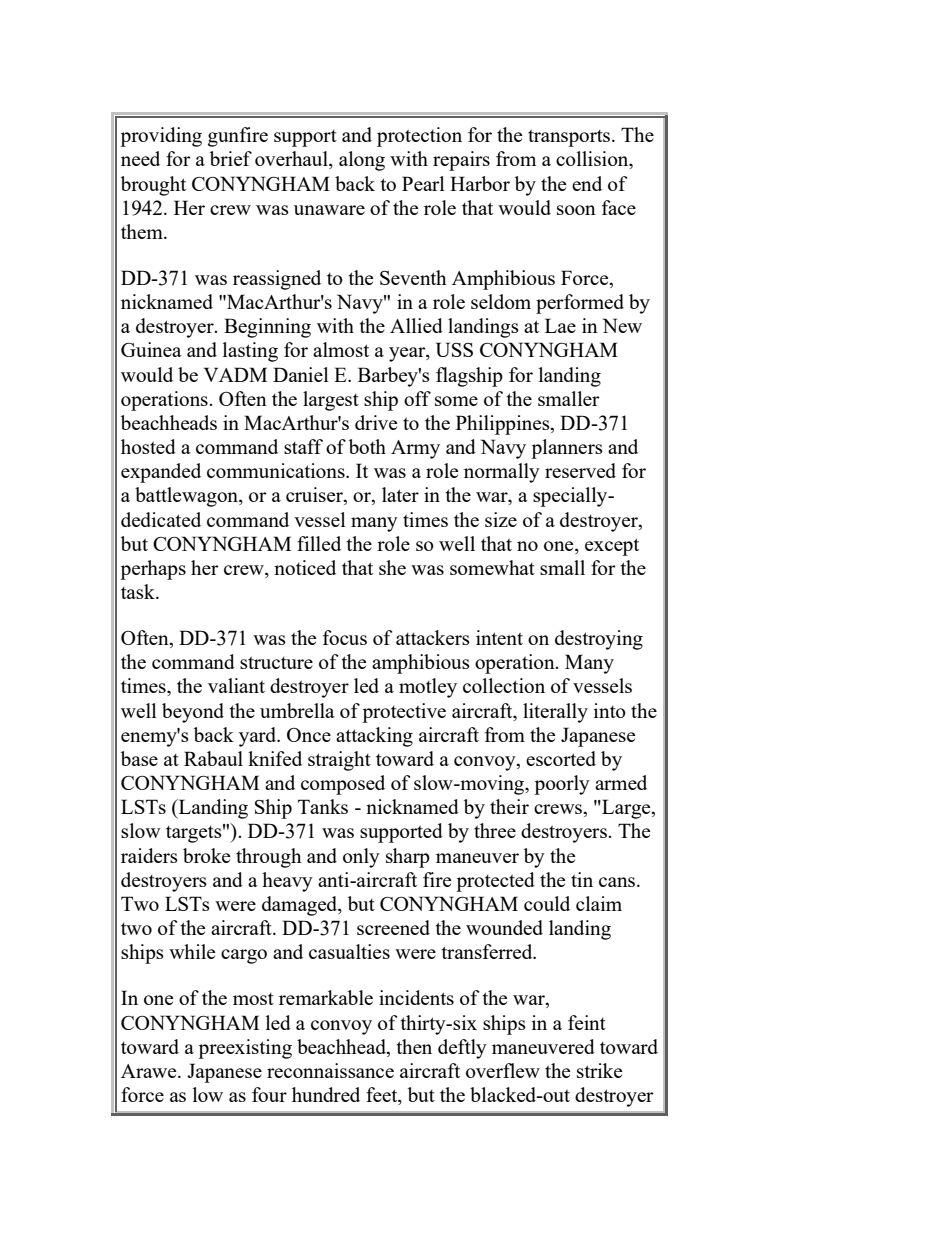  What do you see at coordinates (599, 640) in the document?
I see `destroying` at bounding box center [599, 640].
